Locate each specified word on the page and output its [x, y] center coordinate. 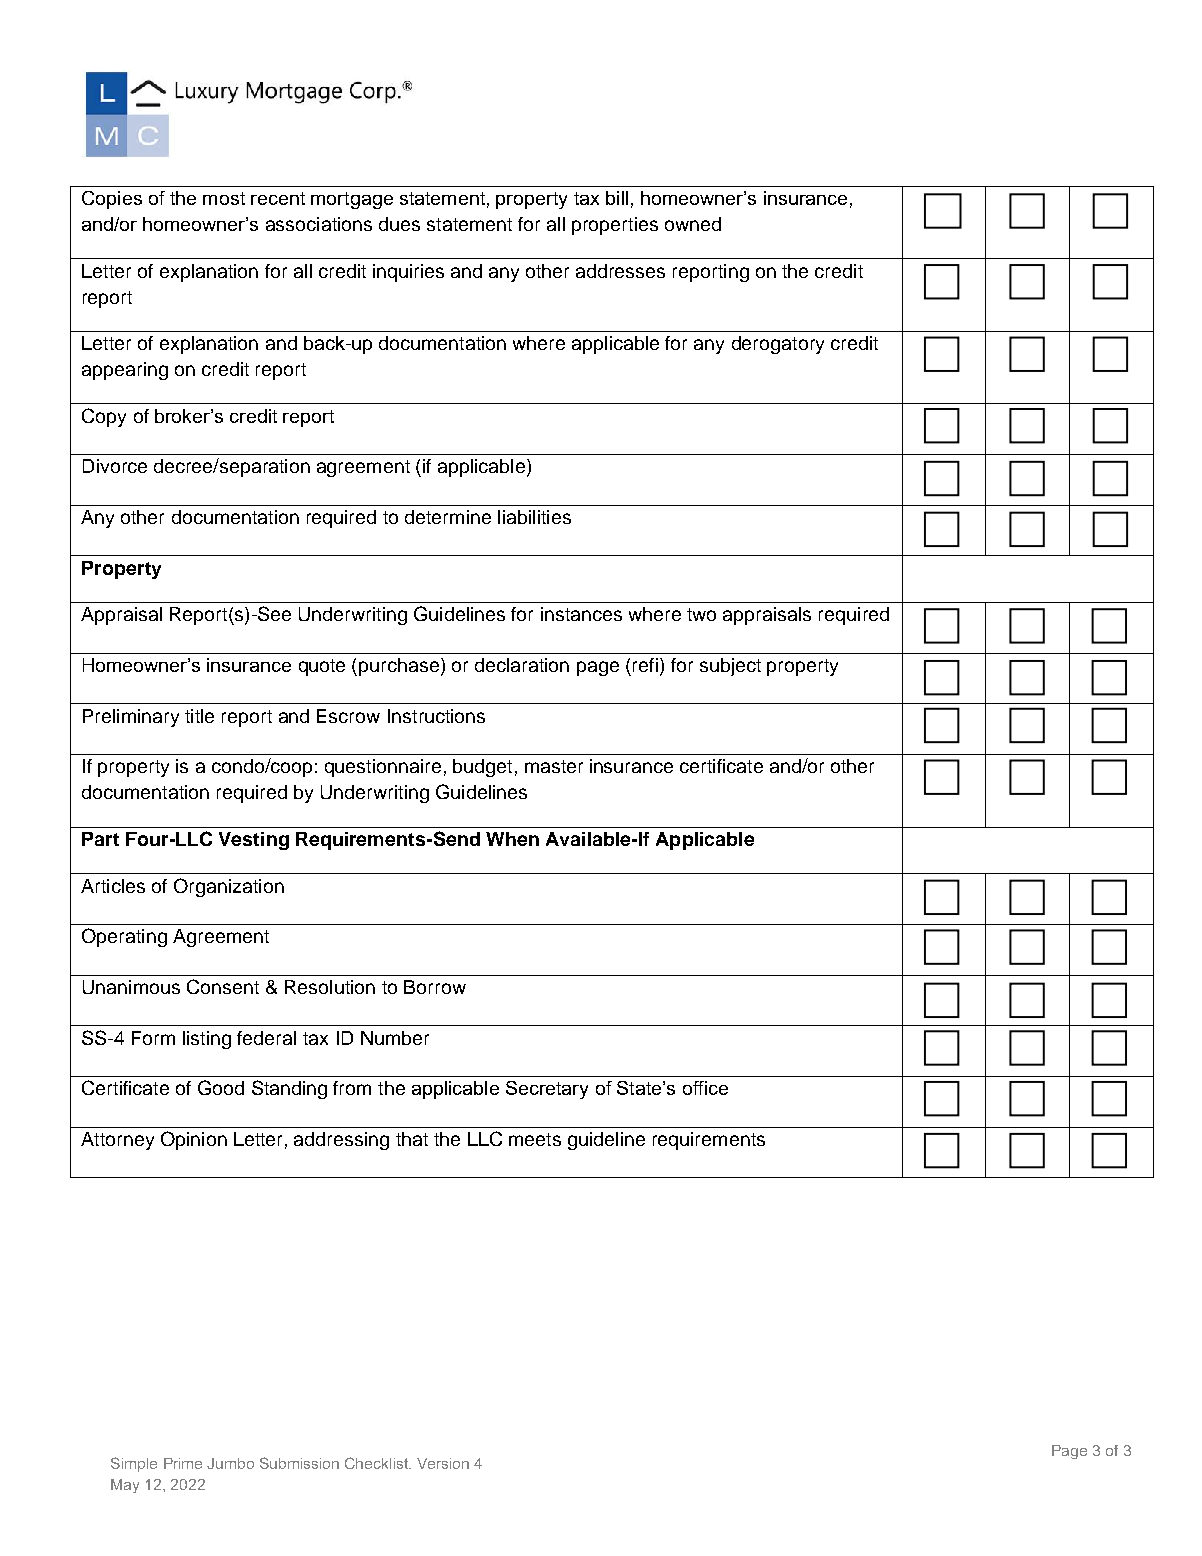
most [224, 198]
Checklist [378, 1463]
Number [395, 1038]
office [705, 1088]
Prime [183, 1463]
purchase [399, 667]
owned [693, 224]
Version [443, 1463]
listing [207, 1040]
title [199, 716]
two [701, 614]
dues [399, 224]
